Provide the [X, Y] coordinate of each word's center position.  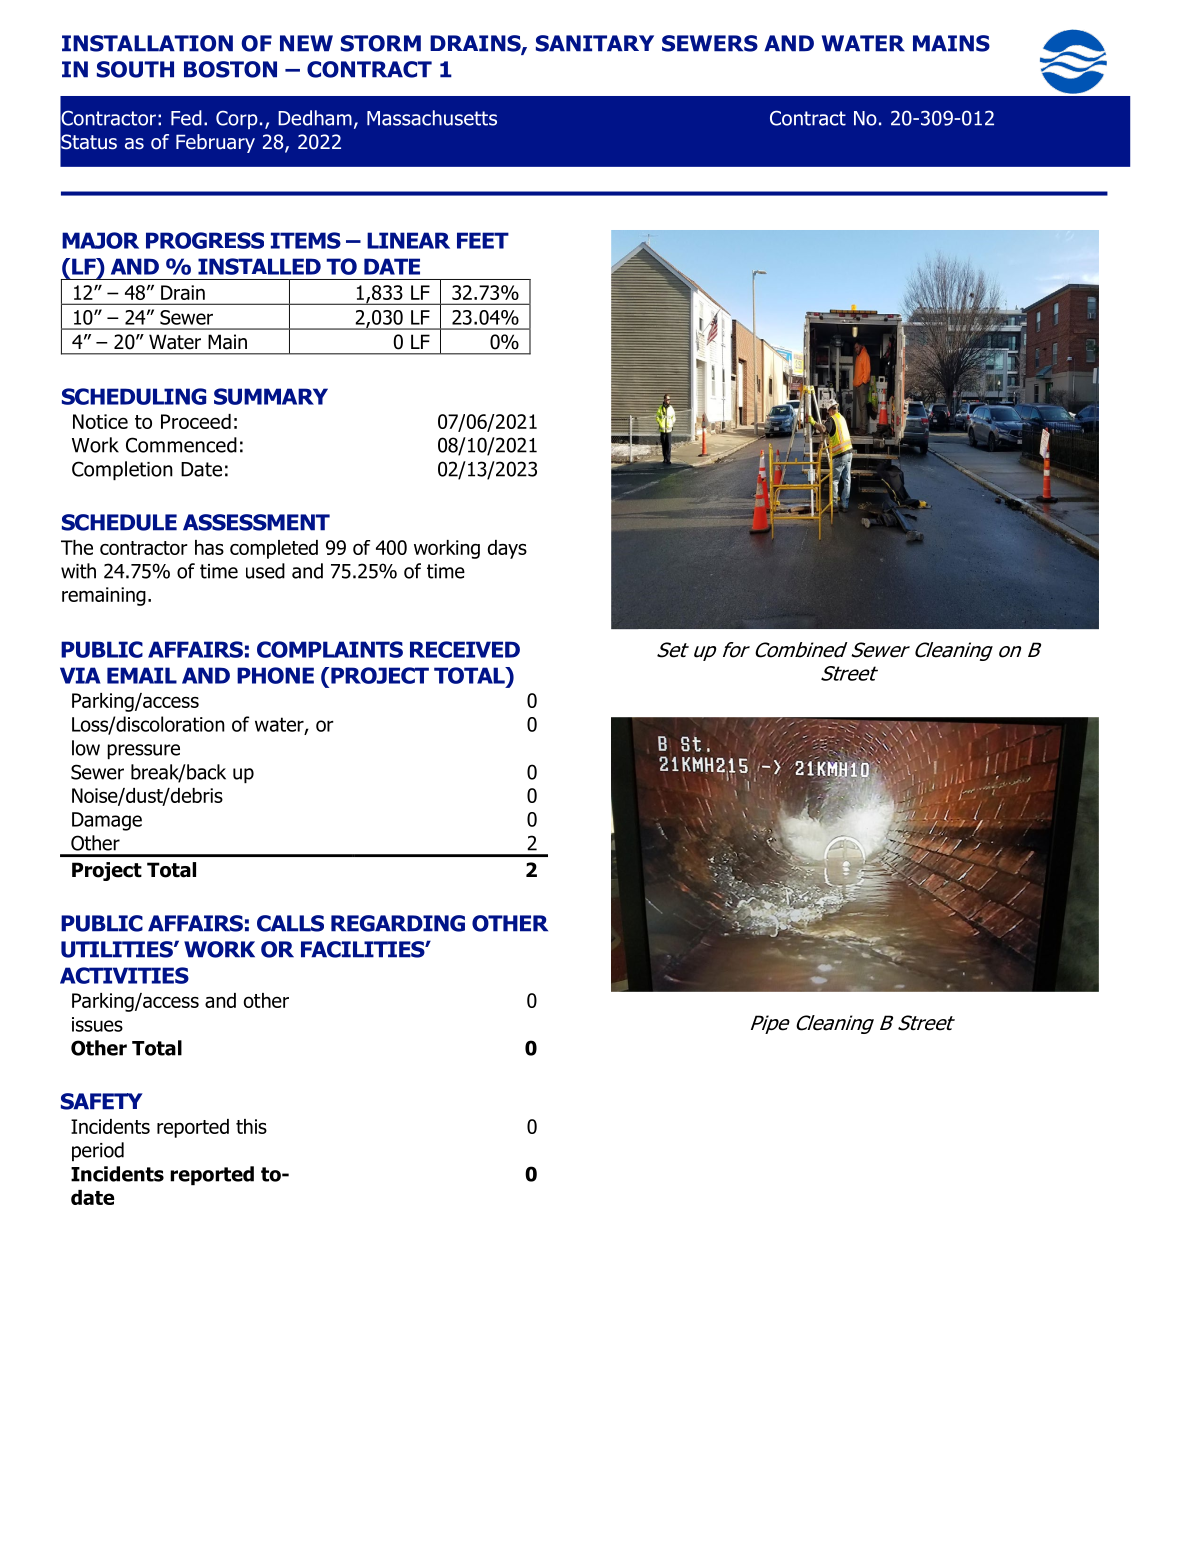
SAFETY [102, 1101]
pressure [143, 751]
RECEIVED [465, 649]
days [507, 549]
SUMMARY [271, 396]
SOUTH [135, 69]
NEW [306, 43]
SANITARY [595, 43]
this [251, 1126]
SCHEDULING [134, 396]
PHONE [275, 675]
